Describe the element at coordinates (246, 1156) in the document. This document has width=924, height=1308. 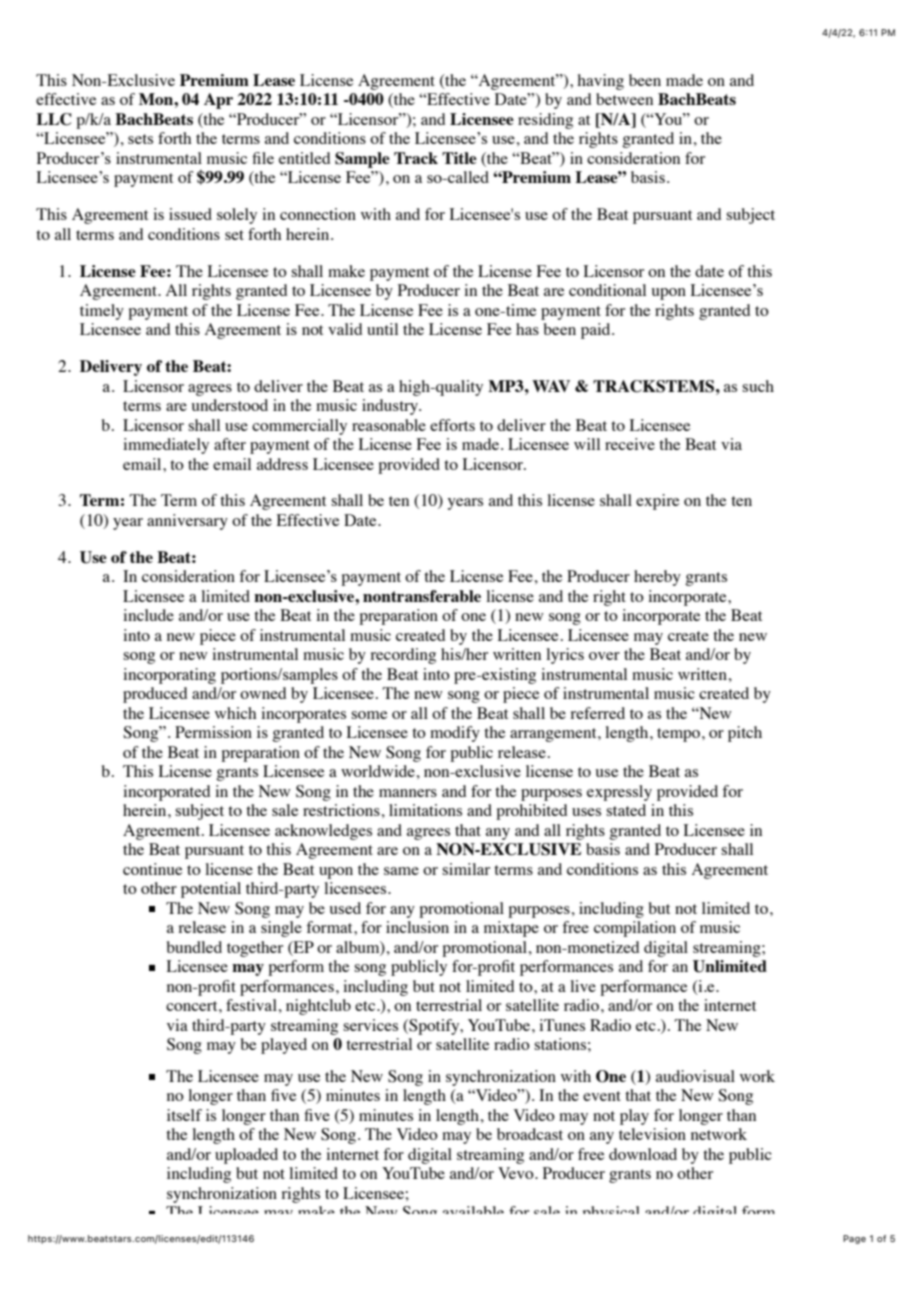
I see `uploaded` at that location.
